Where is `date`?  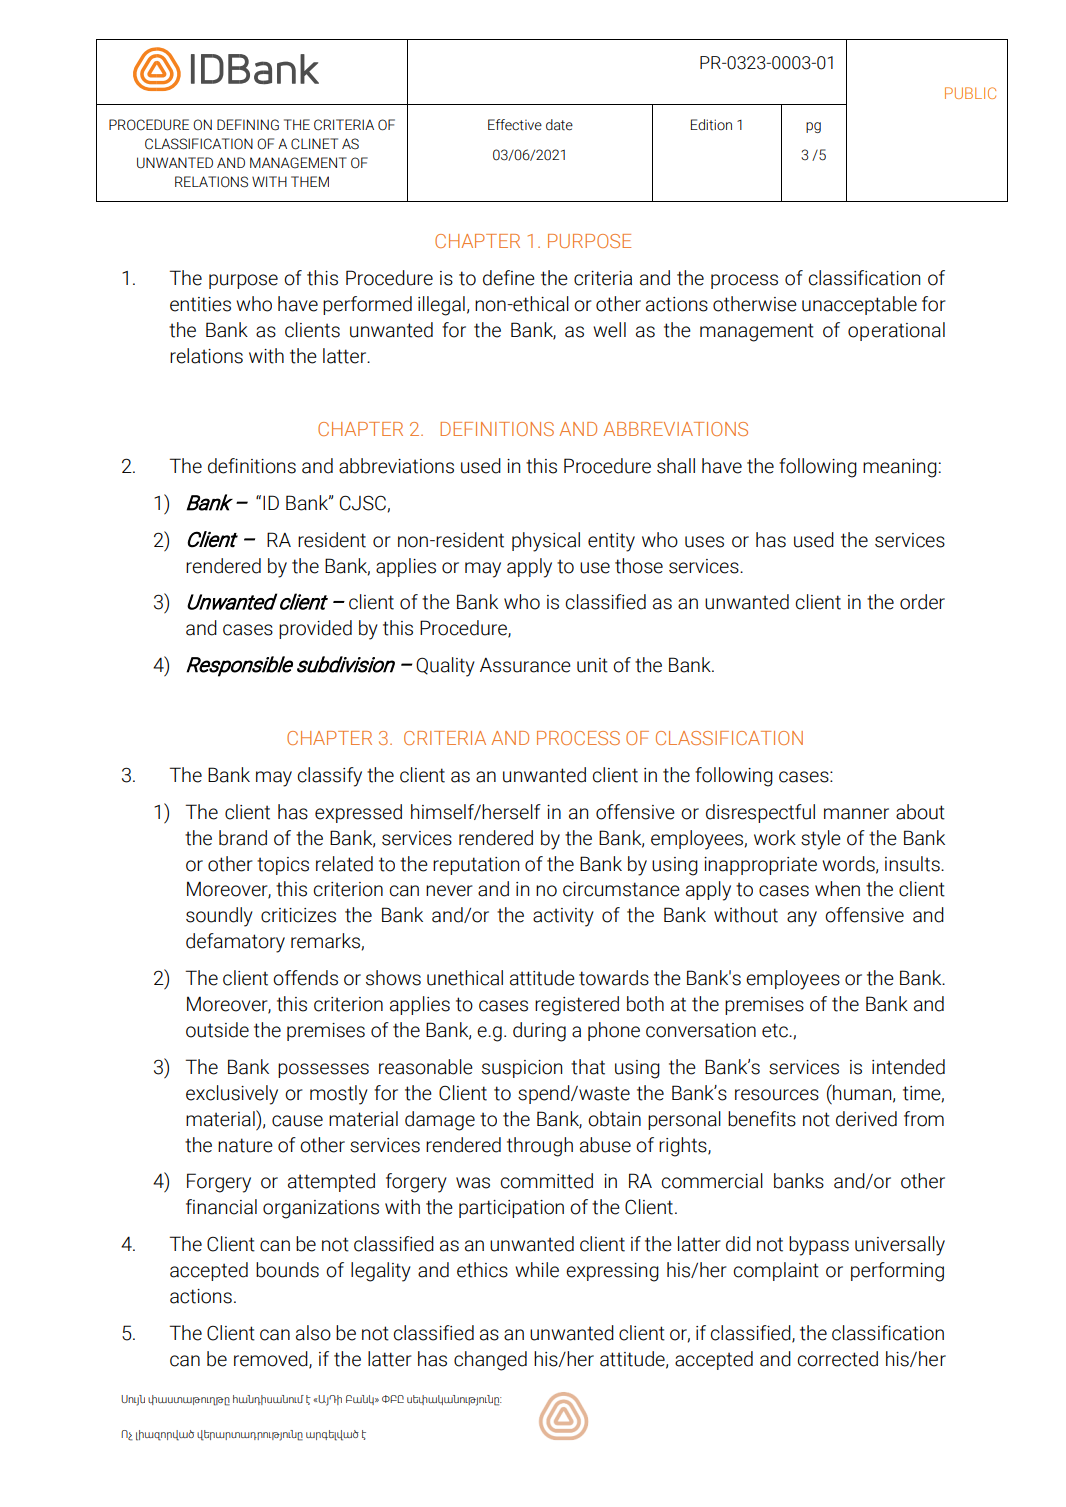 date is located at coordinates (559, 125).
